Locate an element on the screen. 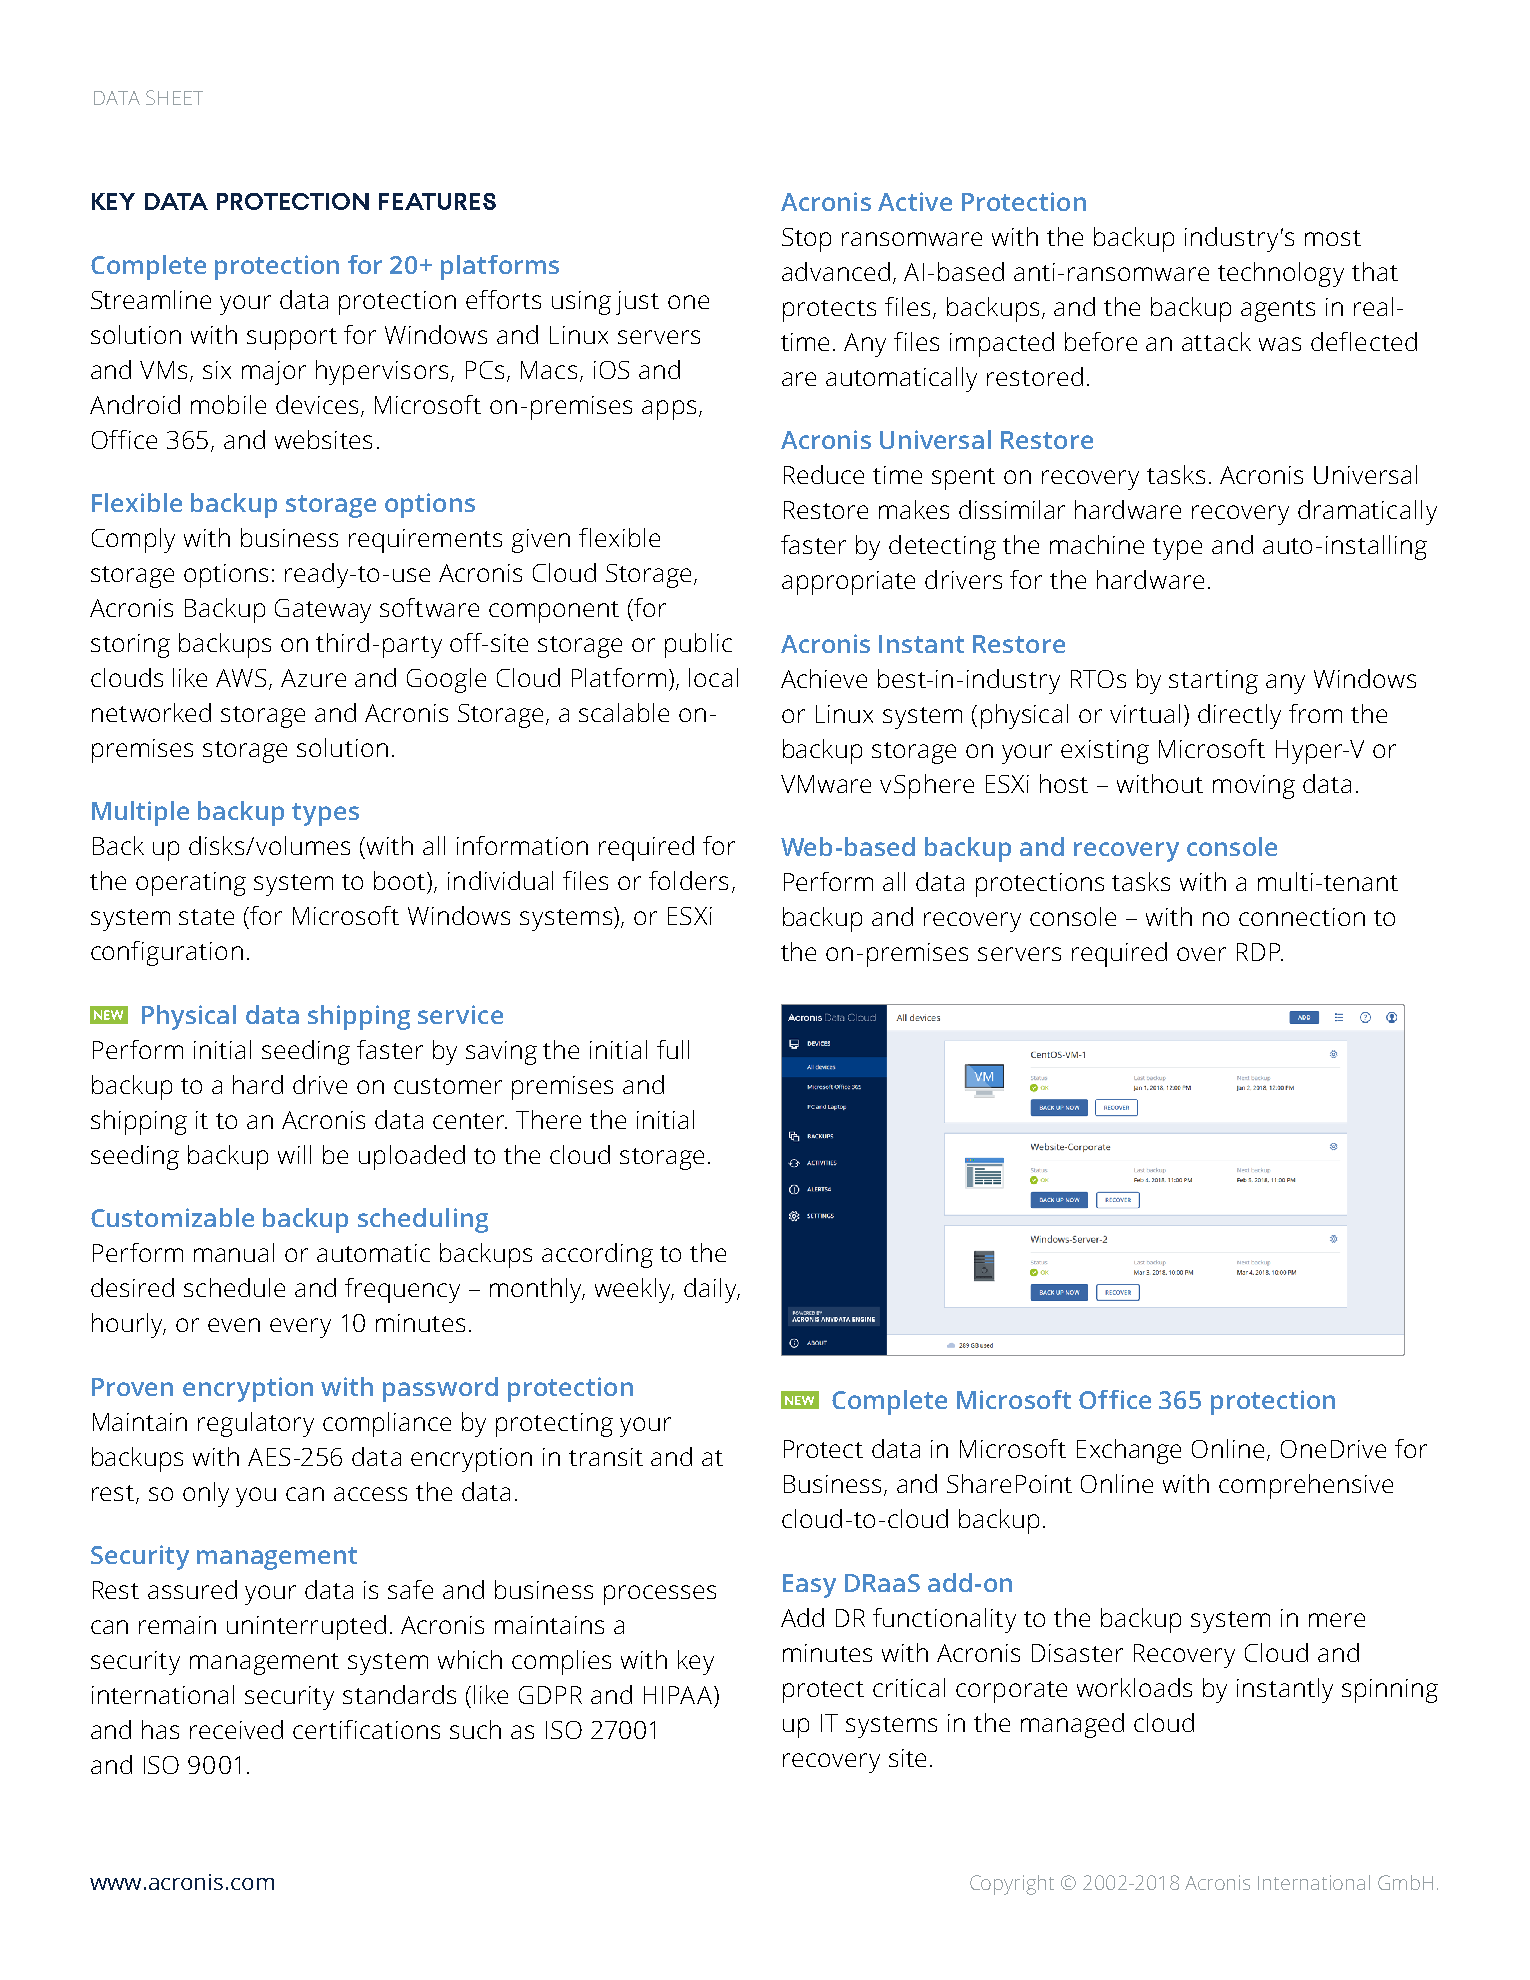 The image size is (1530, 1980). Exchange is located at coordinates (1129, 1451).
